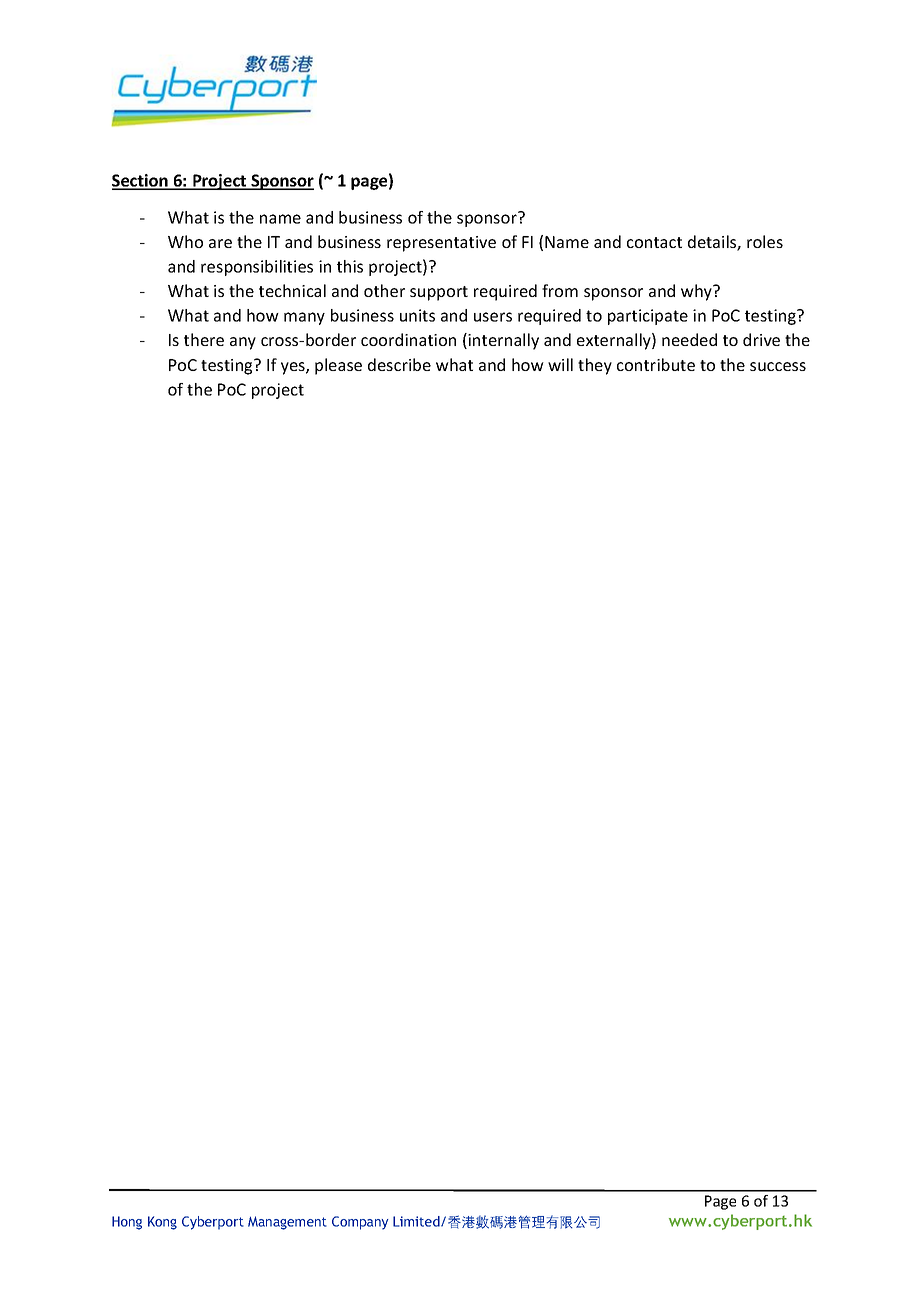 The width and height of the screenshot is (924, 1308). I want to click on please, so click(338, 366).
